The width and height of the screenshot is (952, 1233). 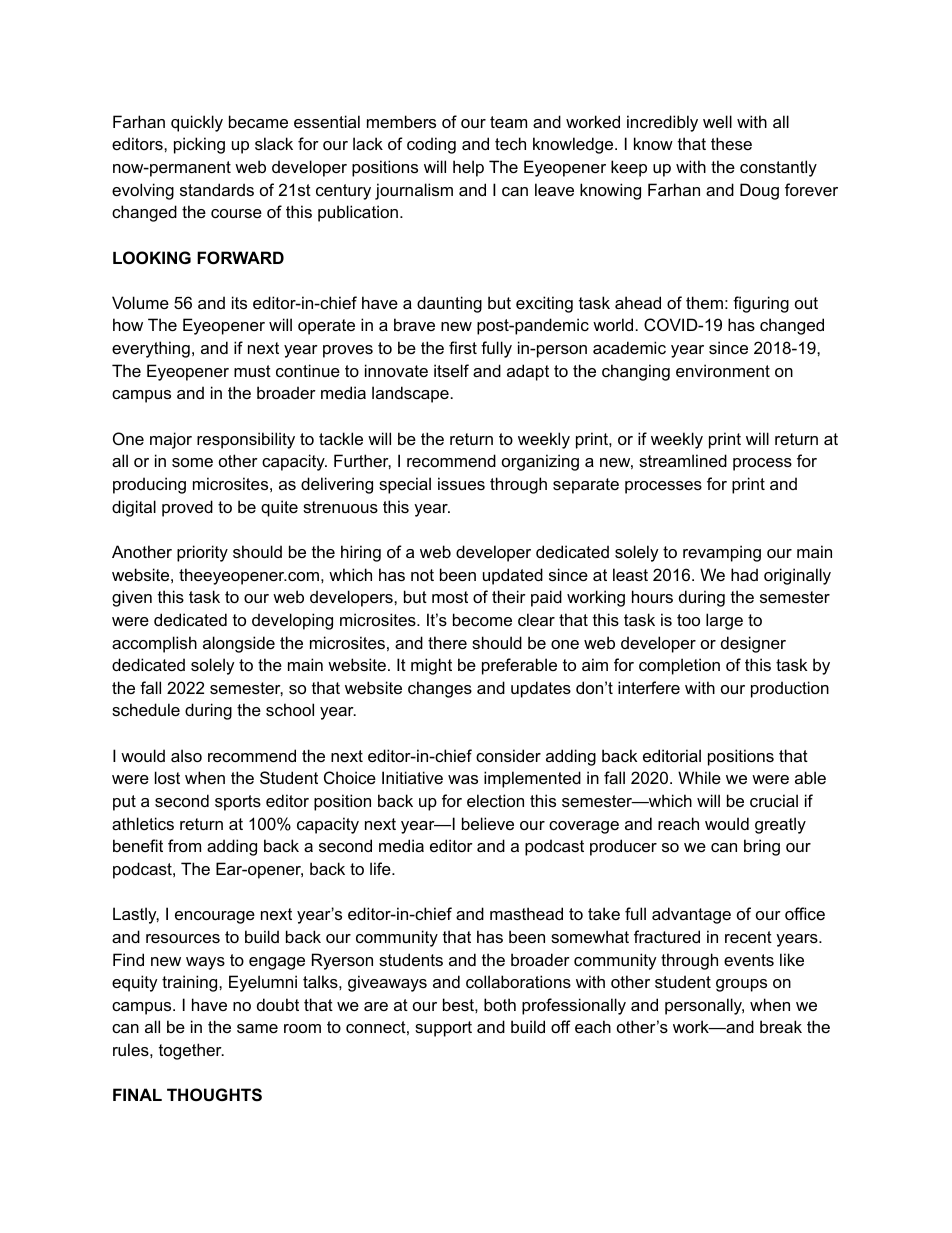 What do you see at coordinates (762, 847) in the screenshot?
I see `bring` at bounding box center [762, 847].
